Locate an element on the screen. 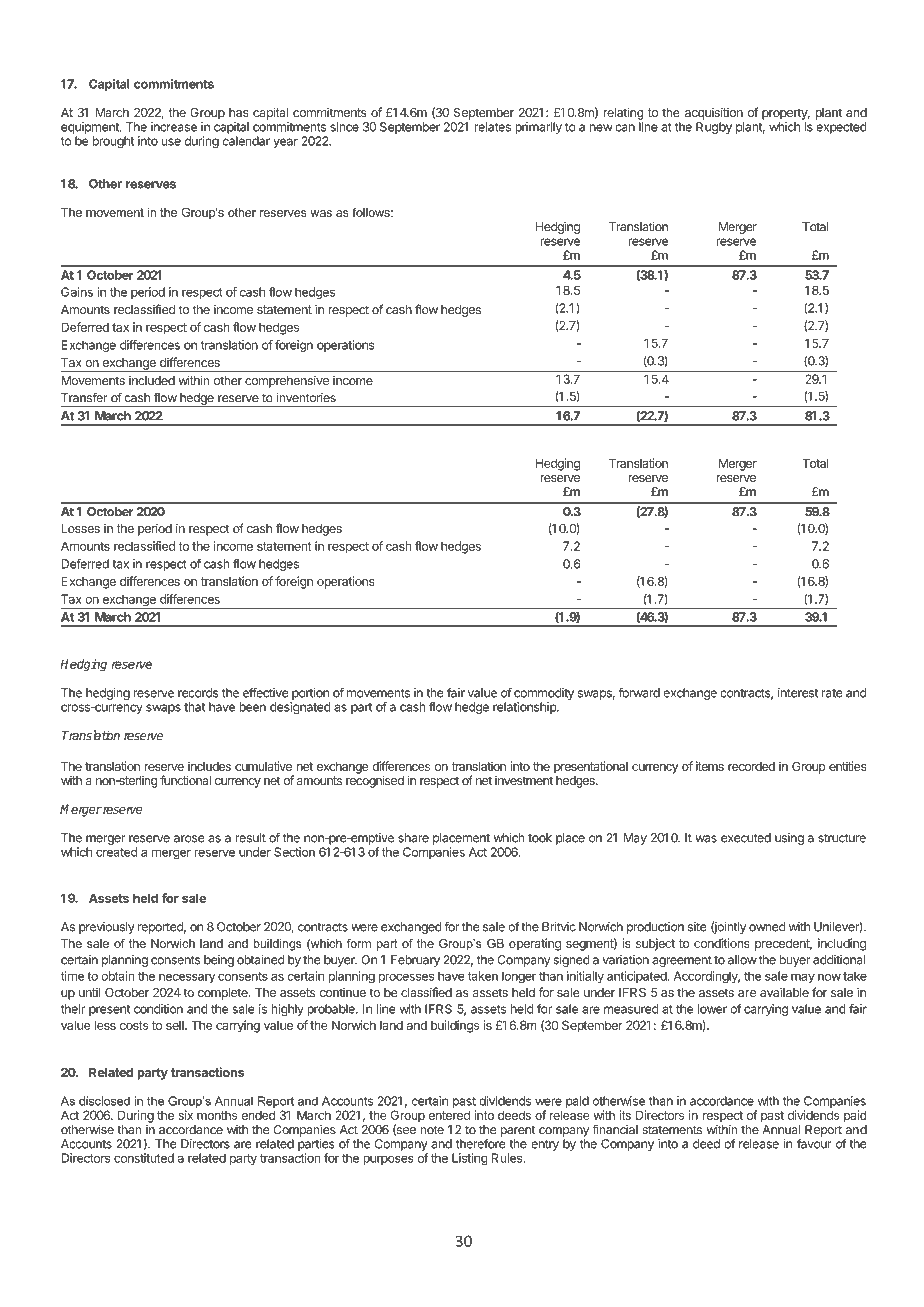 The width and height of the screenshot is (924, 1307). six is located at coordinates (185, 1115).
